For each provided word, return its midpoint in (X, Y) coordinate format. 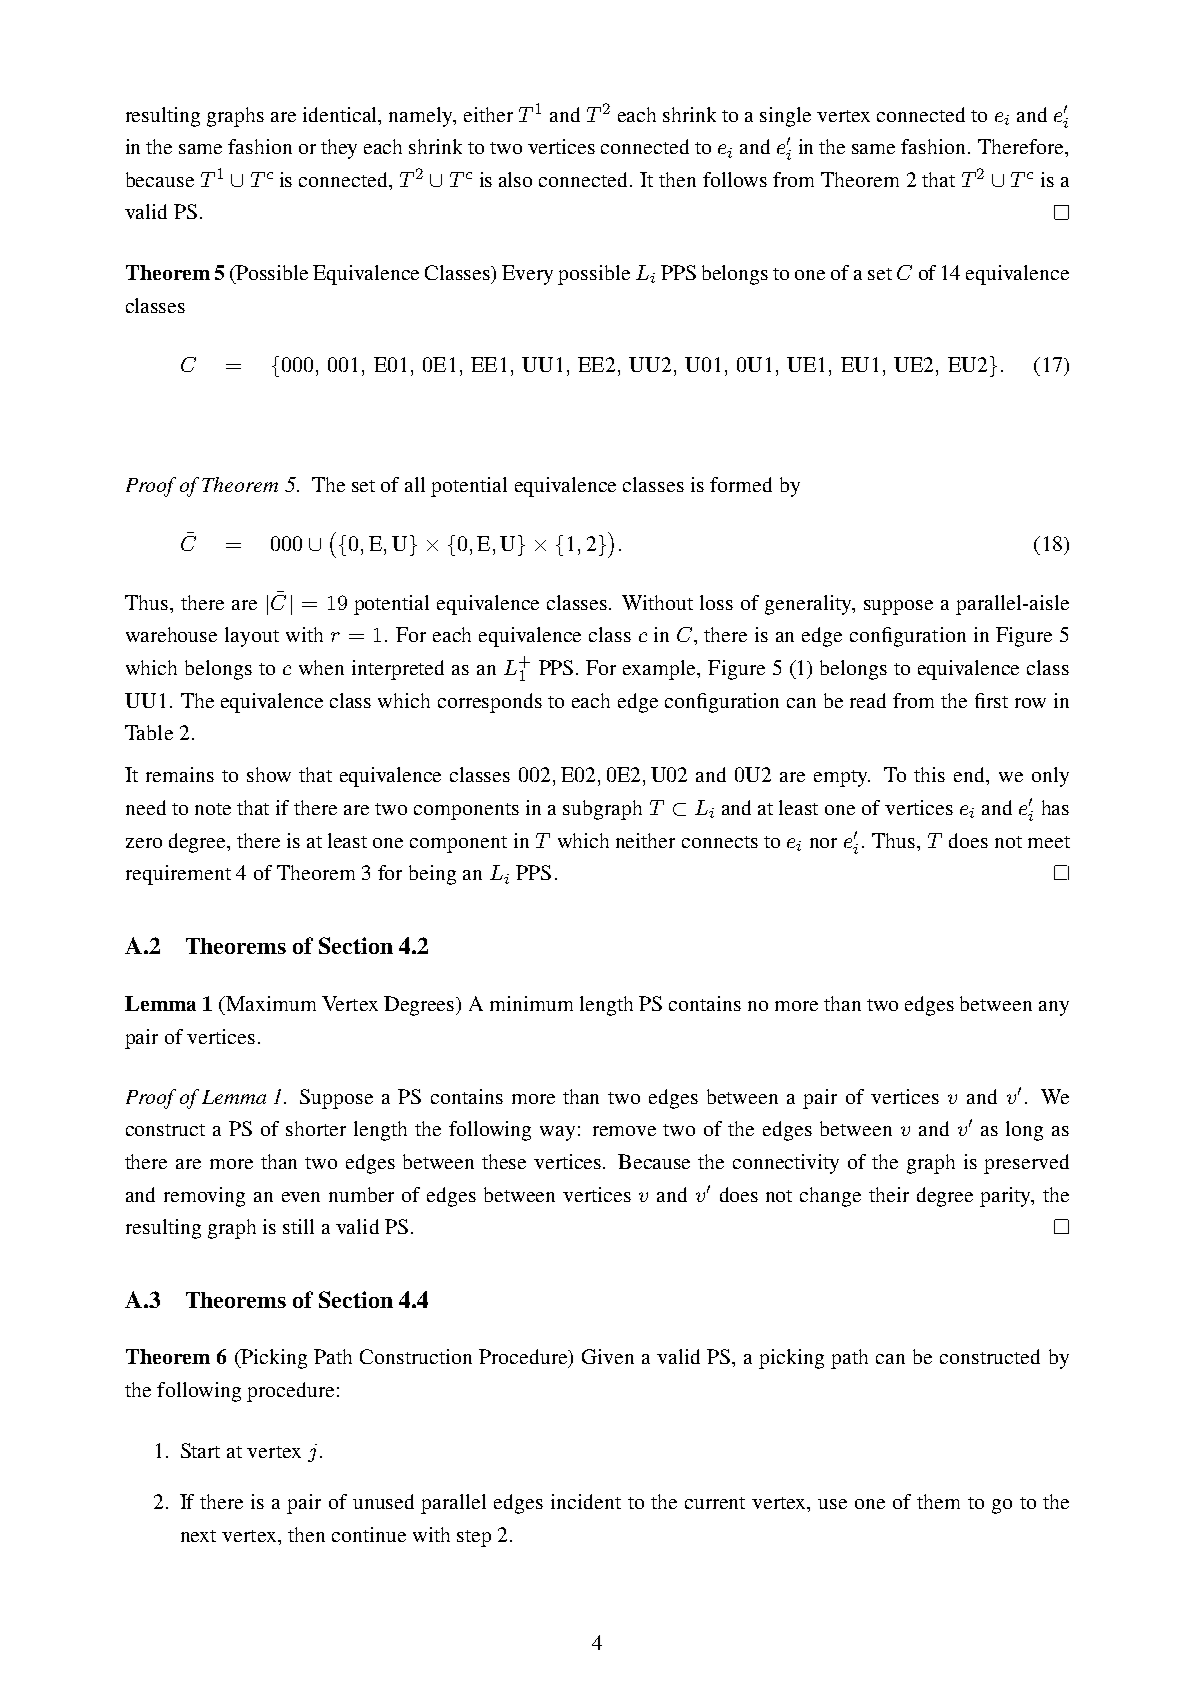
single (785, 117)
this (929, 774)
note (213, 809)
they (339, 149)
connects (720, 842)
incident (586, 1501)
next (198, 1536)
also (515, 179)
